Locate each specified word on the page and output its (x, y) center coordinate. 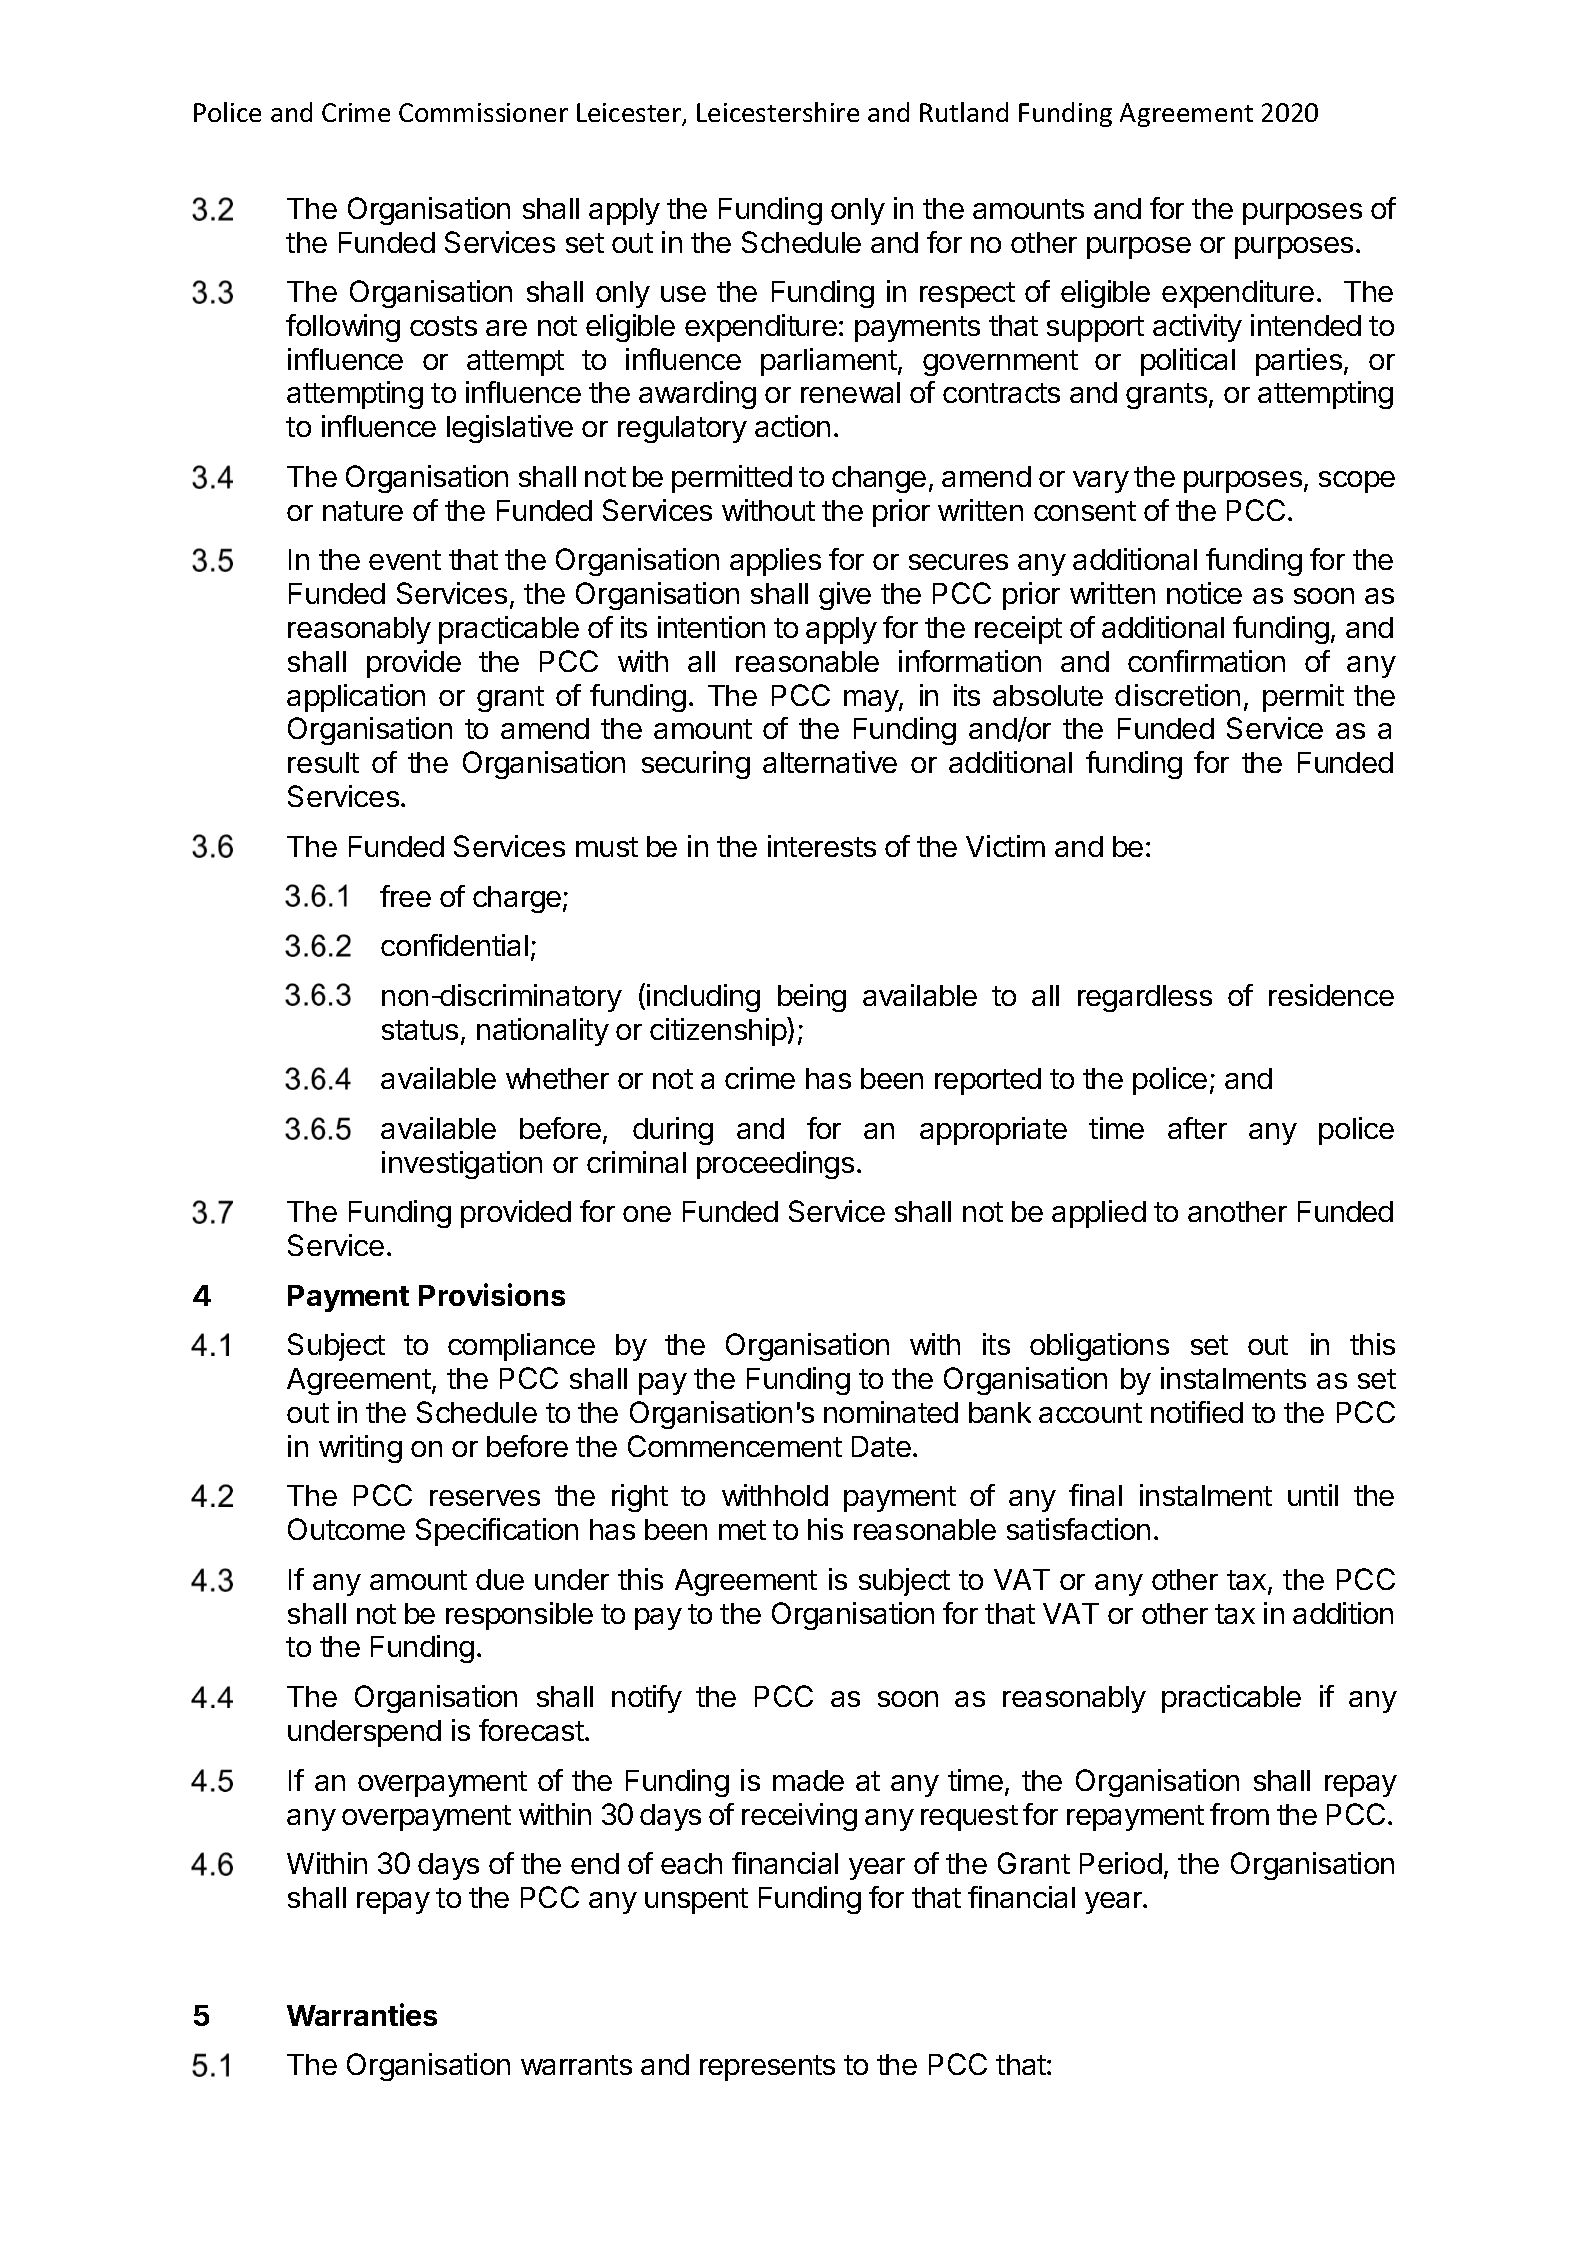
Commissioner (483, 112)
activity (1197, 328)
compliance (521, 1347)
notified (1197, 1412)
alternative (830, 762)
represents (767, 2068)
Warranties (362, 2014)
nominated (891, 1412)
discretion (1177, 695)
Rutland (964, 112)
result (323, 762)
